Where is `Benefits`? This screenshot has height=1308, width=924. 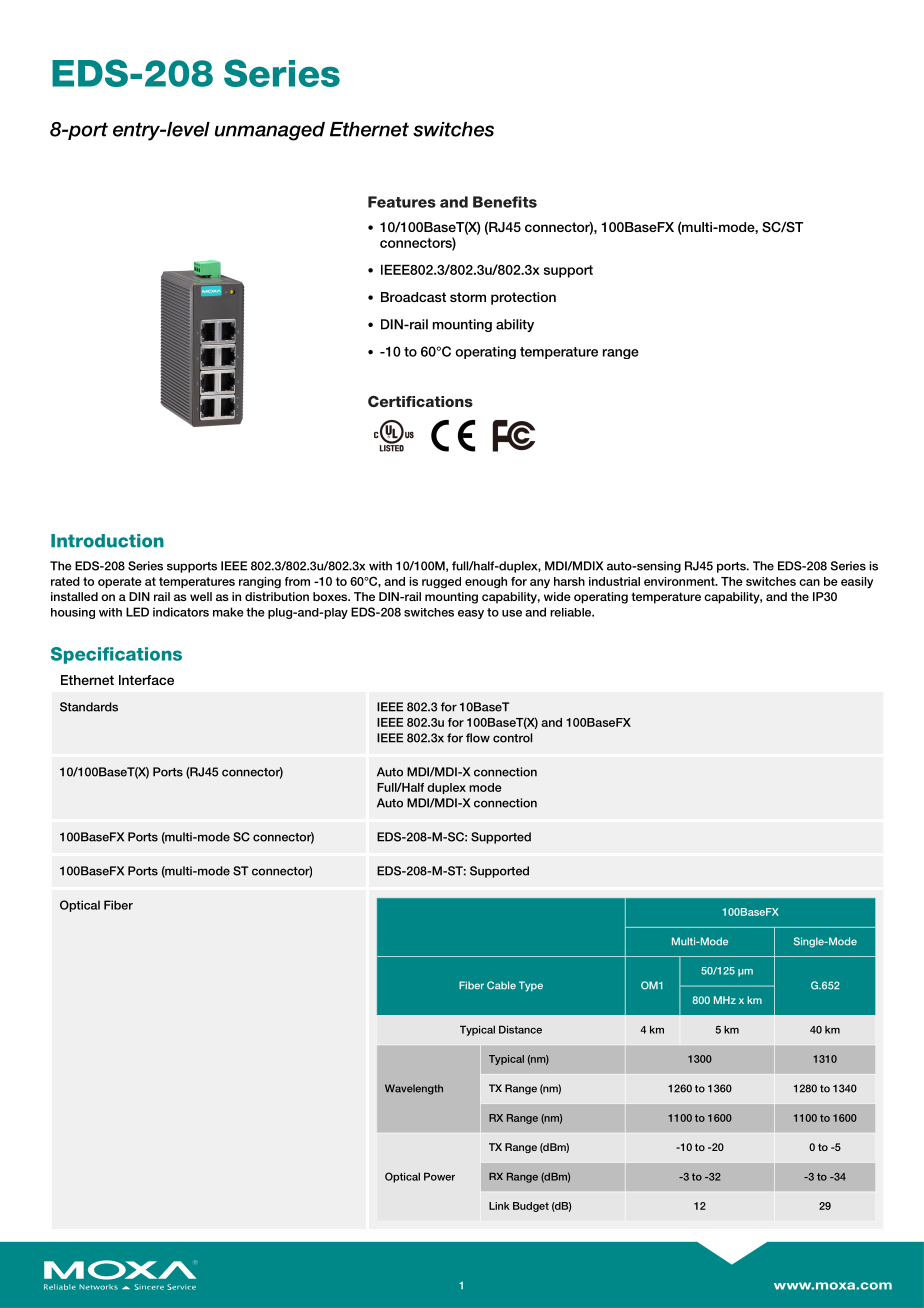 Benefits is located at coordinates (505, 202).
